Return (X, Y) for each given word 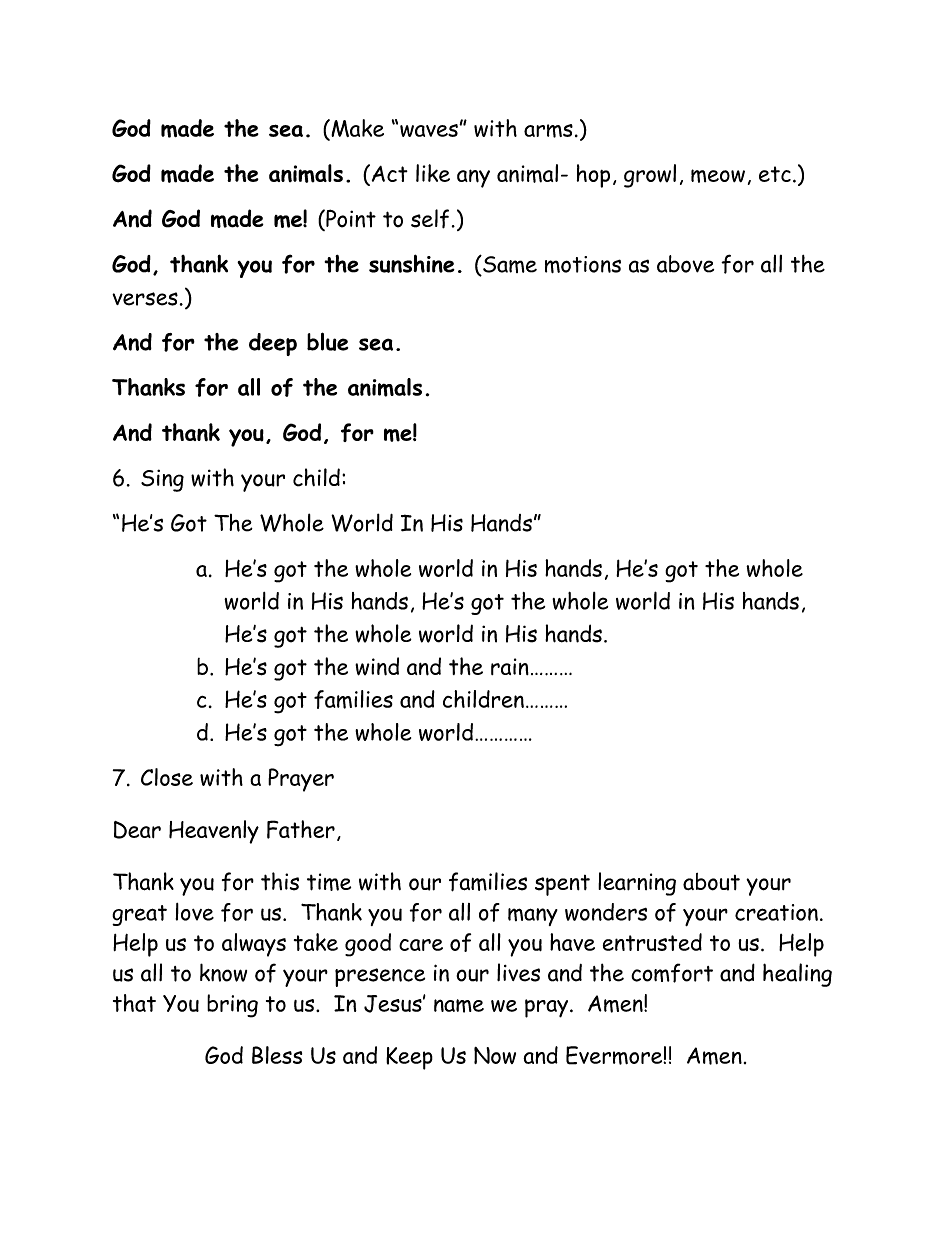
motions (583, 264)
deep (273, 344)
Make (356, 129)
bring (232, 1006)
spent (562, 885)
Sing (162, 480)
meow (718, 176)
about (711, 882)
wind (377, 666)
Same (509, 265)
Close (167, 777)
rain (510, 666)
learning (637, 884)
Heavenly (214, 832)
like (433, 173)
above (685, 264)
